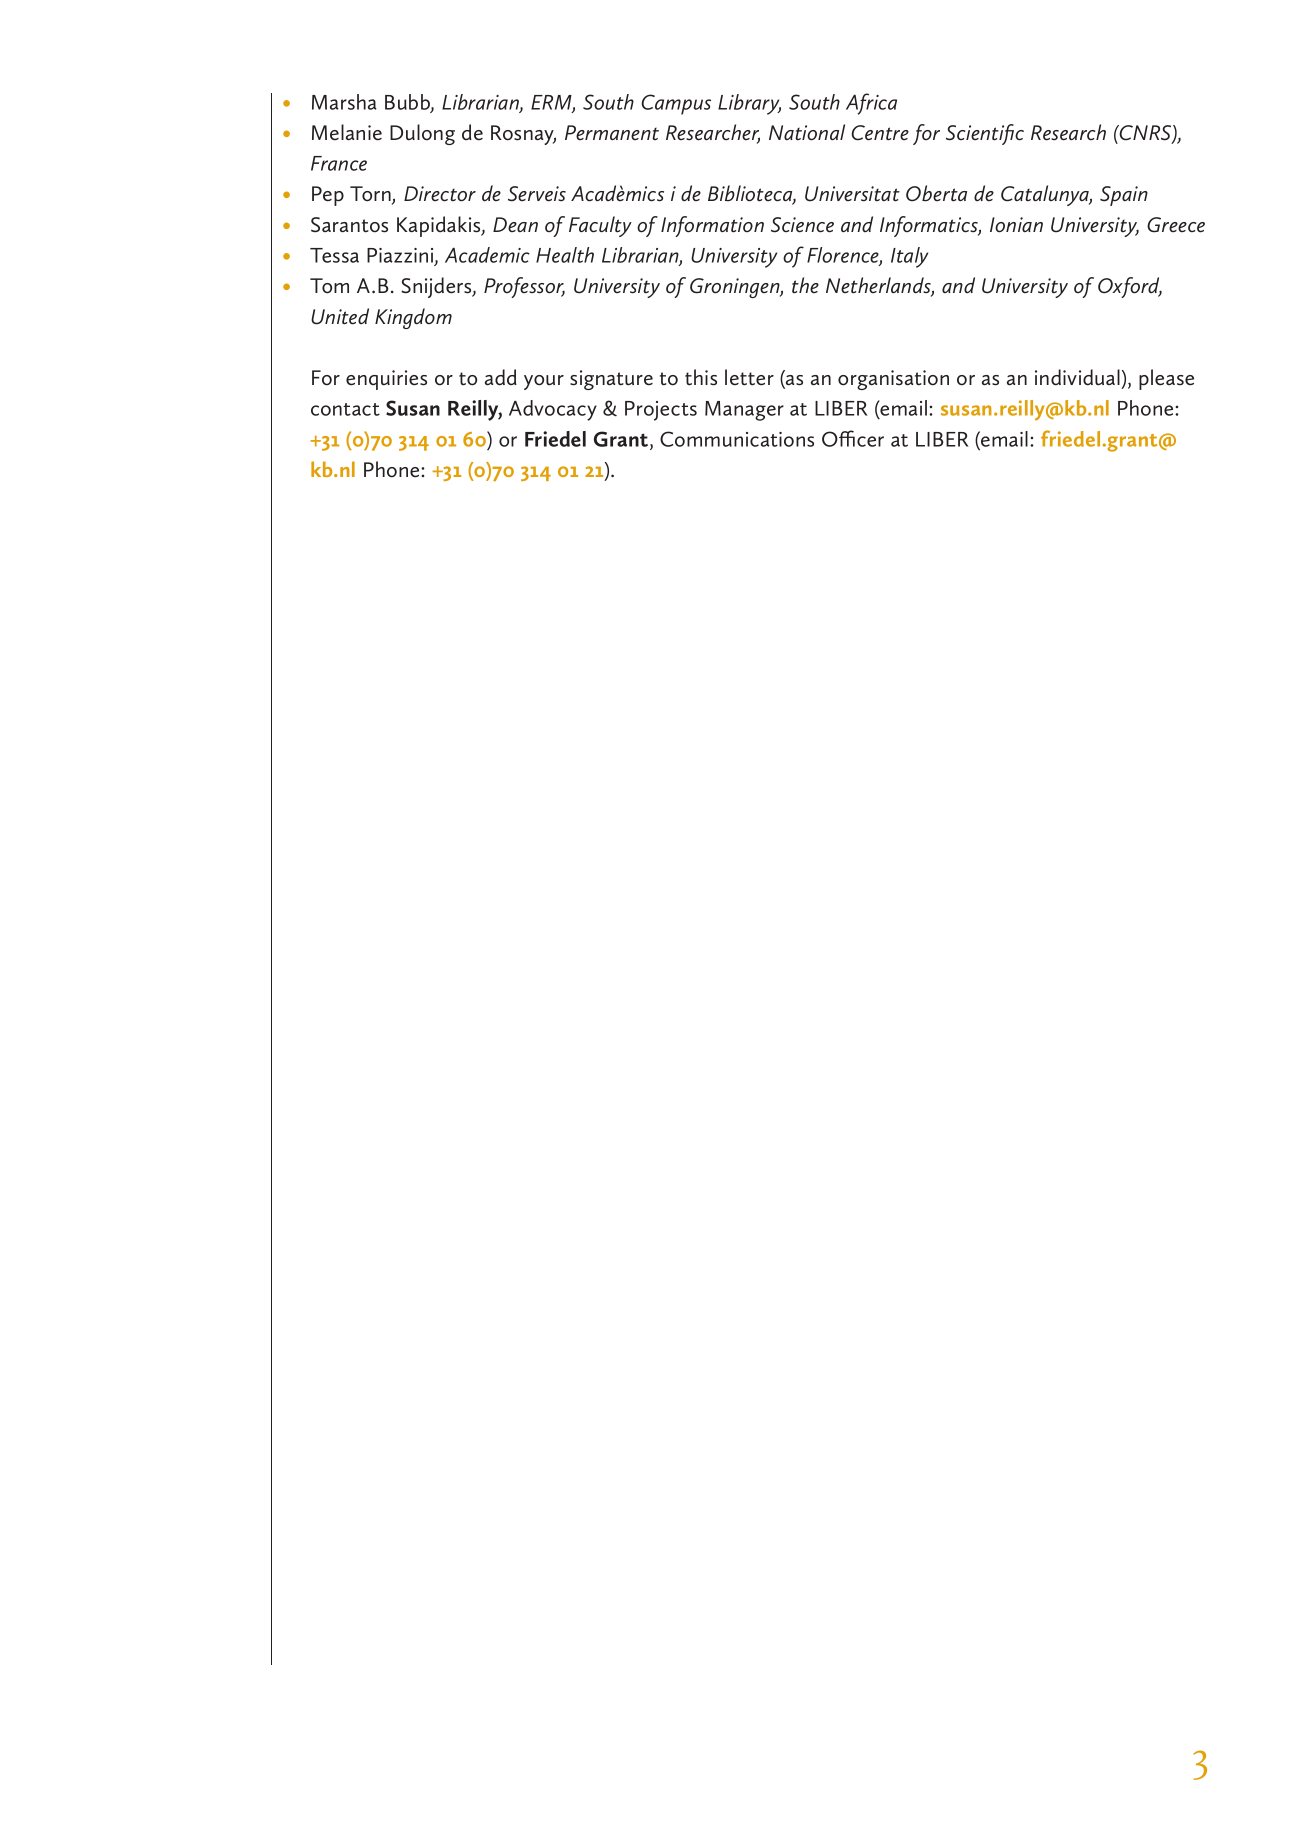 The width and height of the page is (1303, 1843). I want to click on contact, so click(345, 409).
